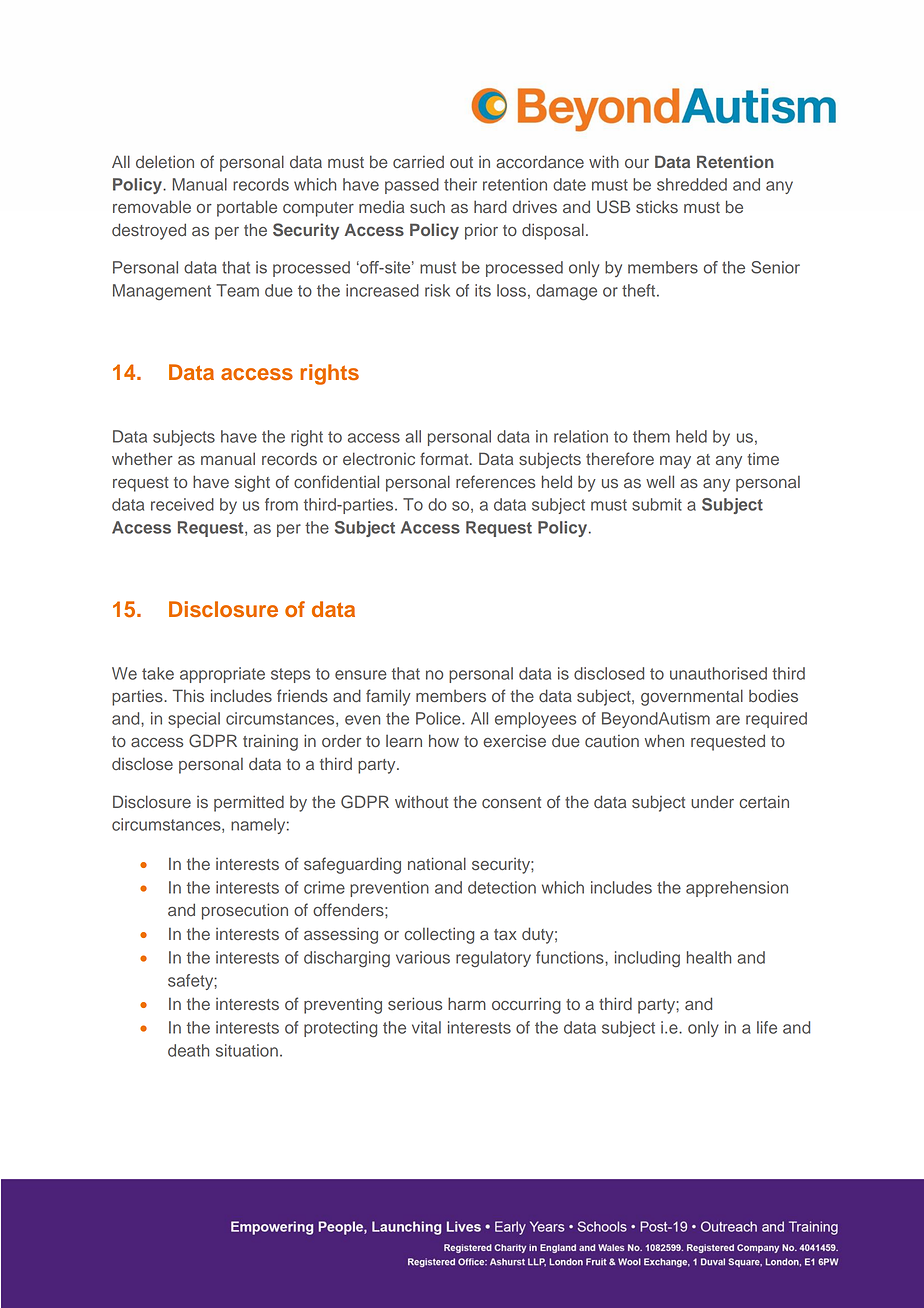 This screenshot has width=924, height=1308. Describe the element at coordinates (511, 803) in the screenshot. I see `consent` at that location.
